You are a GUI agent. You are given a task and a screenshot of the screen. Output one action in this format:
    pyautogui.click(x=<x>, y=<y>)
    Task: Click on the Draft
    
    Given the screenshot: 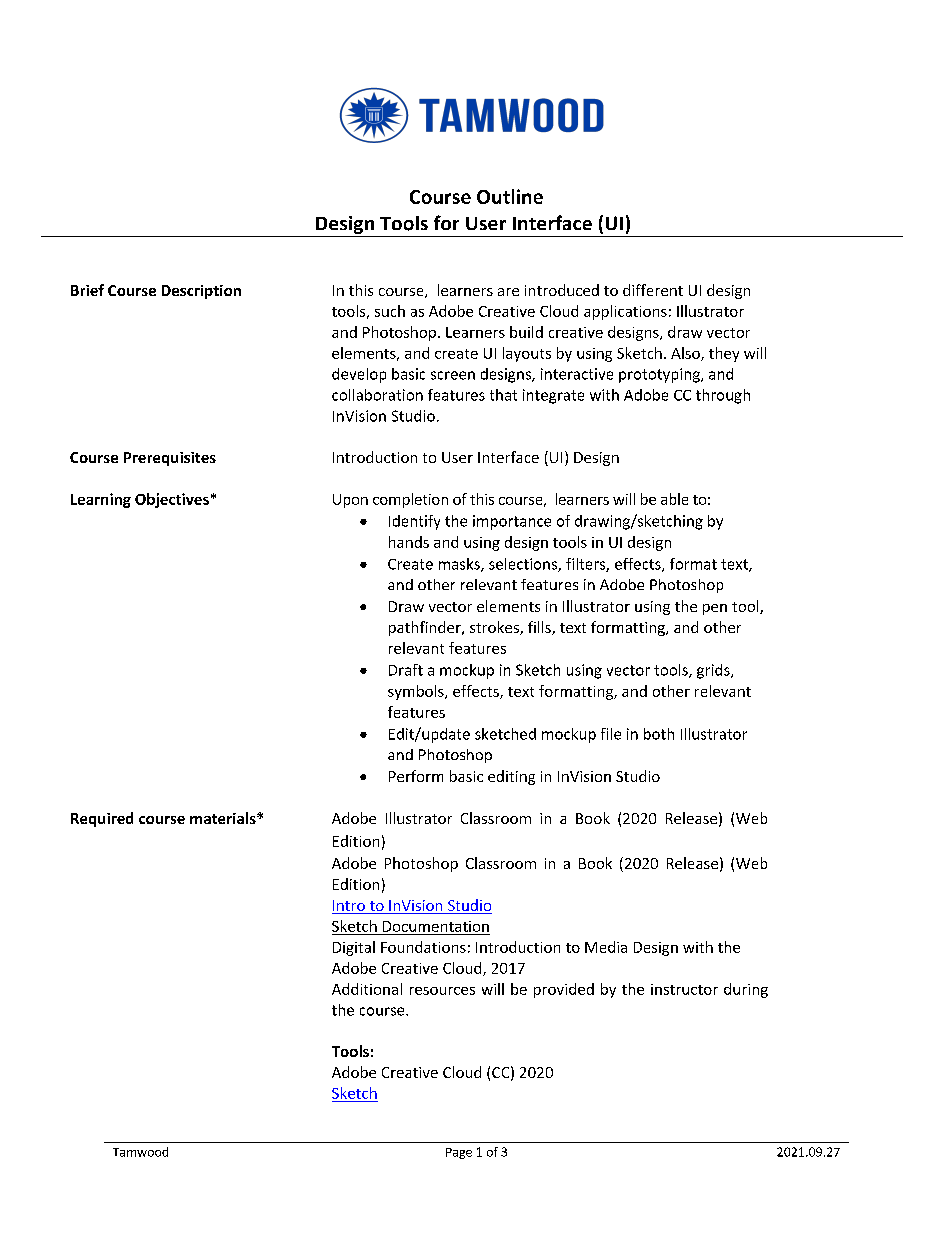 What is the action you would take?
    pyautogui.click(x=406, y=670)
